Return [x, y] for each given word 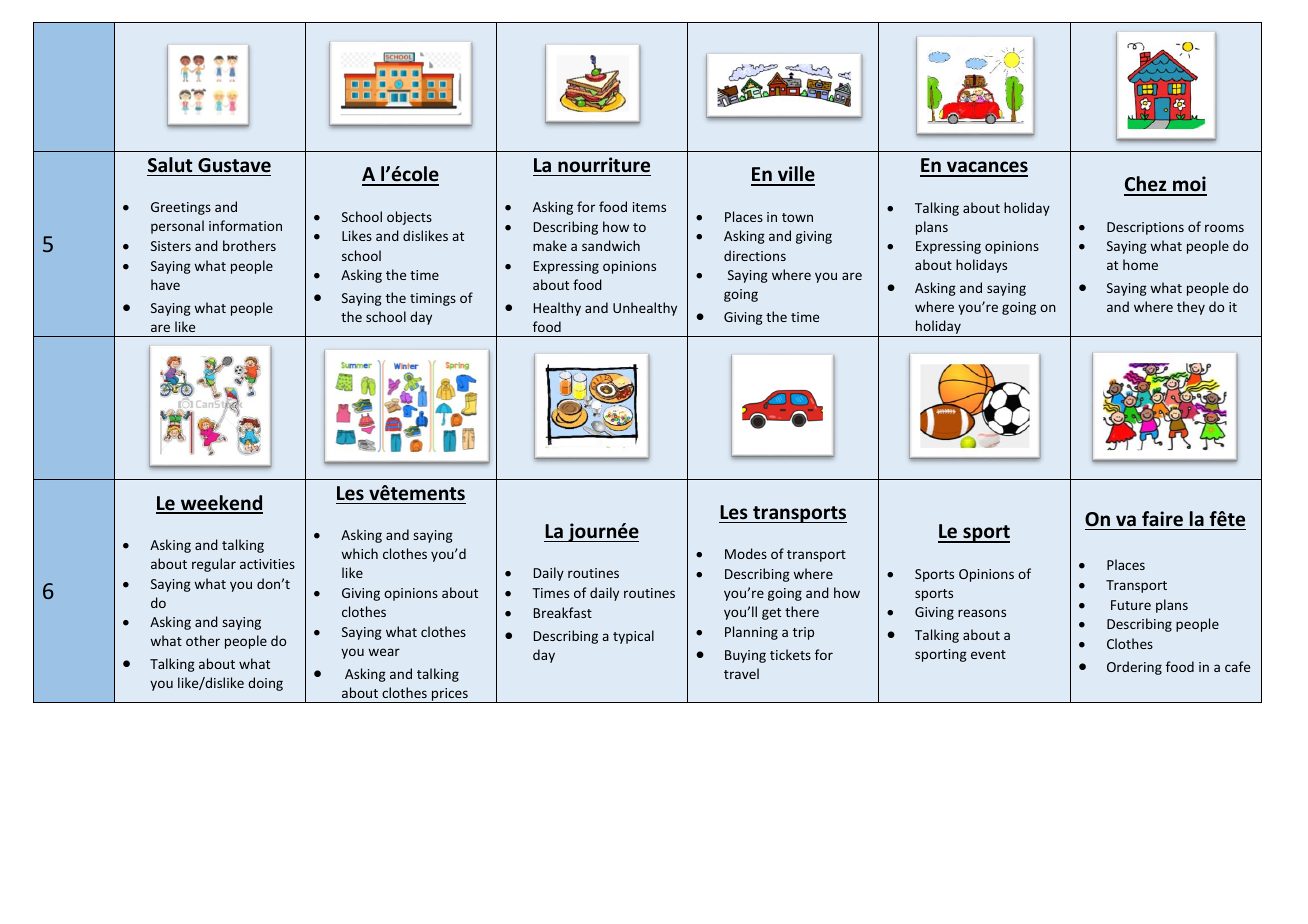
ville [795, 175]
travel [741, 673]
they [1191, 308]
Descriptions [1145, 228]
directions [755, 255]
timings [433, 299]
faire [1162, 519]
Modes [746, 553]
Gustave [234, 165]
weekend [220, 504]
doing [265, 684]
